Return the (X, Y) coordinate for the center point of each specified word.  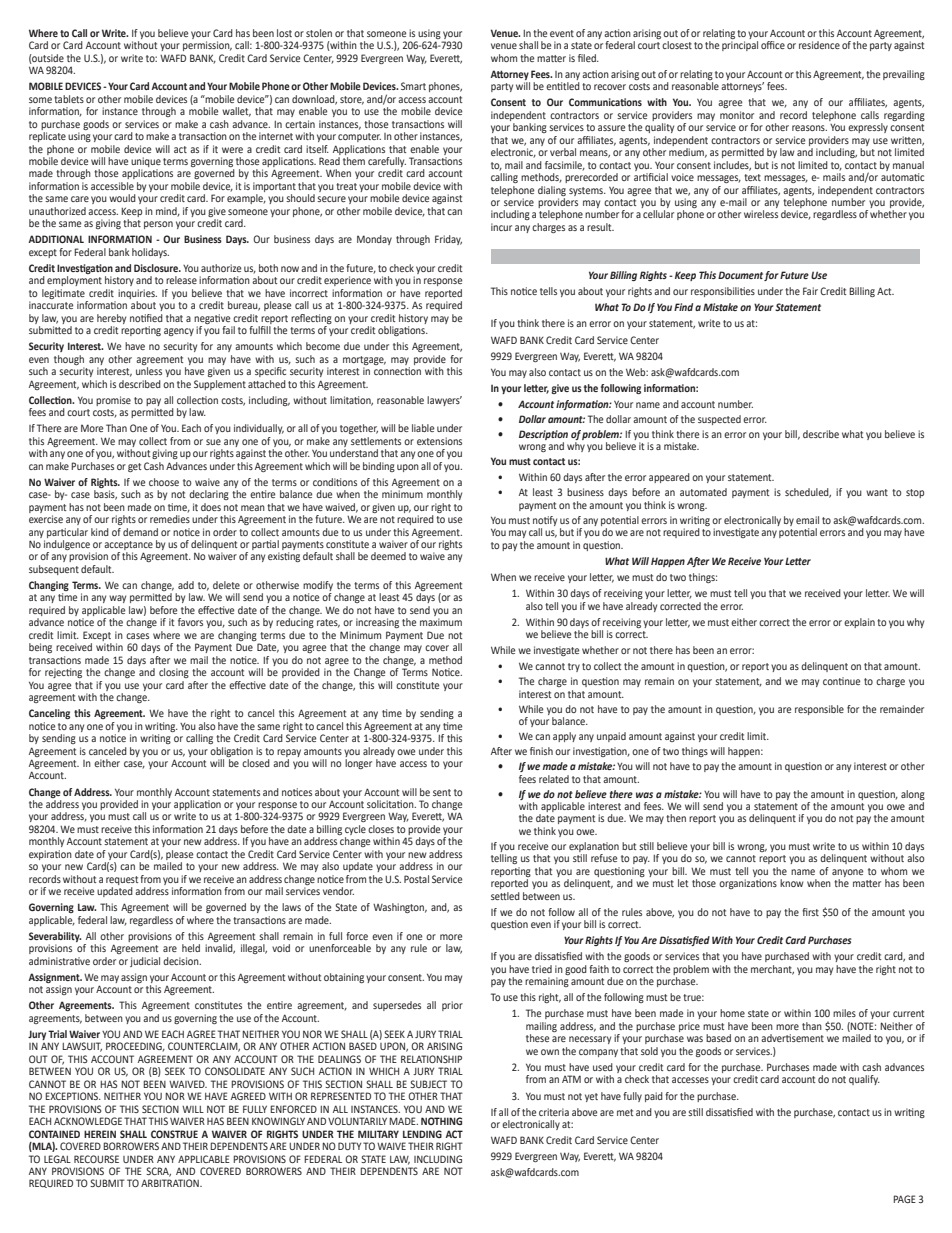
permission (207, 46)
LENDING (422, 1134)
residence (819, 45)
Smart (413, 86)
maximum (441, 622)
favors (190, 622)
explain (859, 623)
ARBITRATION (171, 1183)
